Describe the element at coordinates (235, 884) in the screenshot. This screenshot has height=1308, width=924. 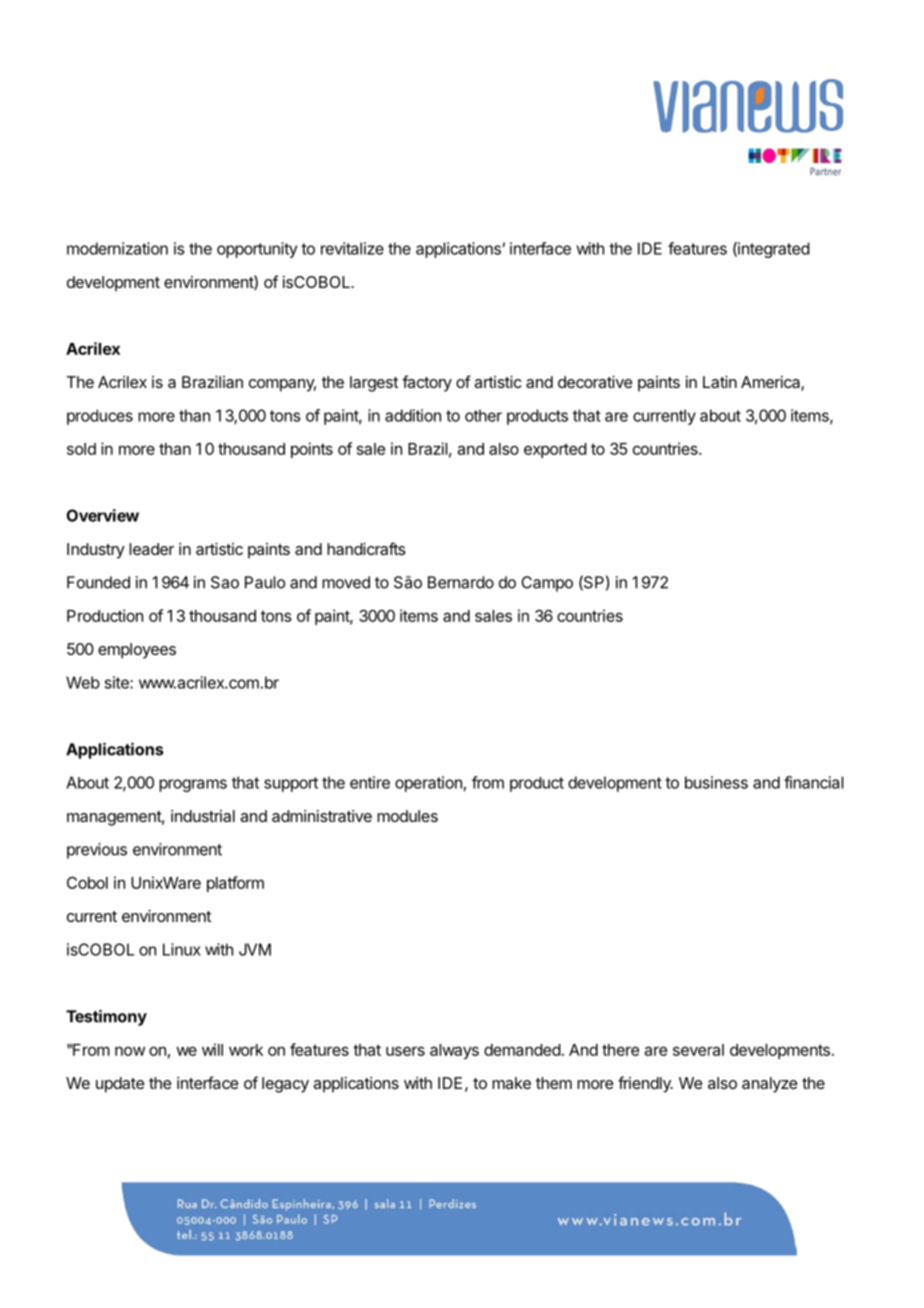
I see `platform` at that location.
